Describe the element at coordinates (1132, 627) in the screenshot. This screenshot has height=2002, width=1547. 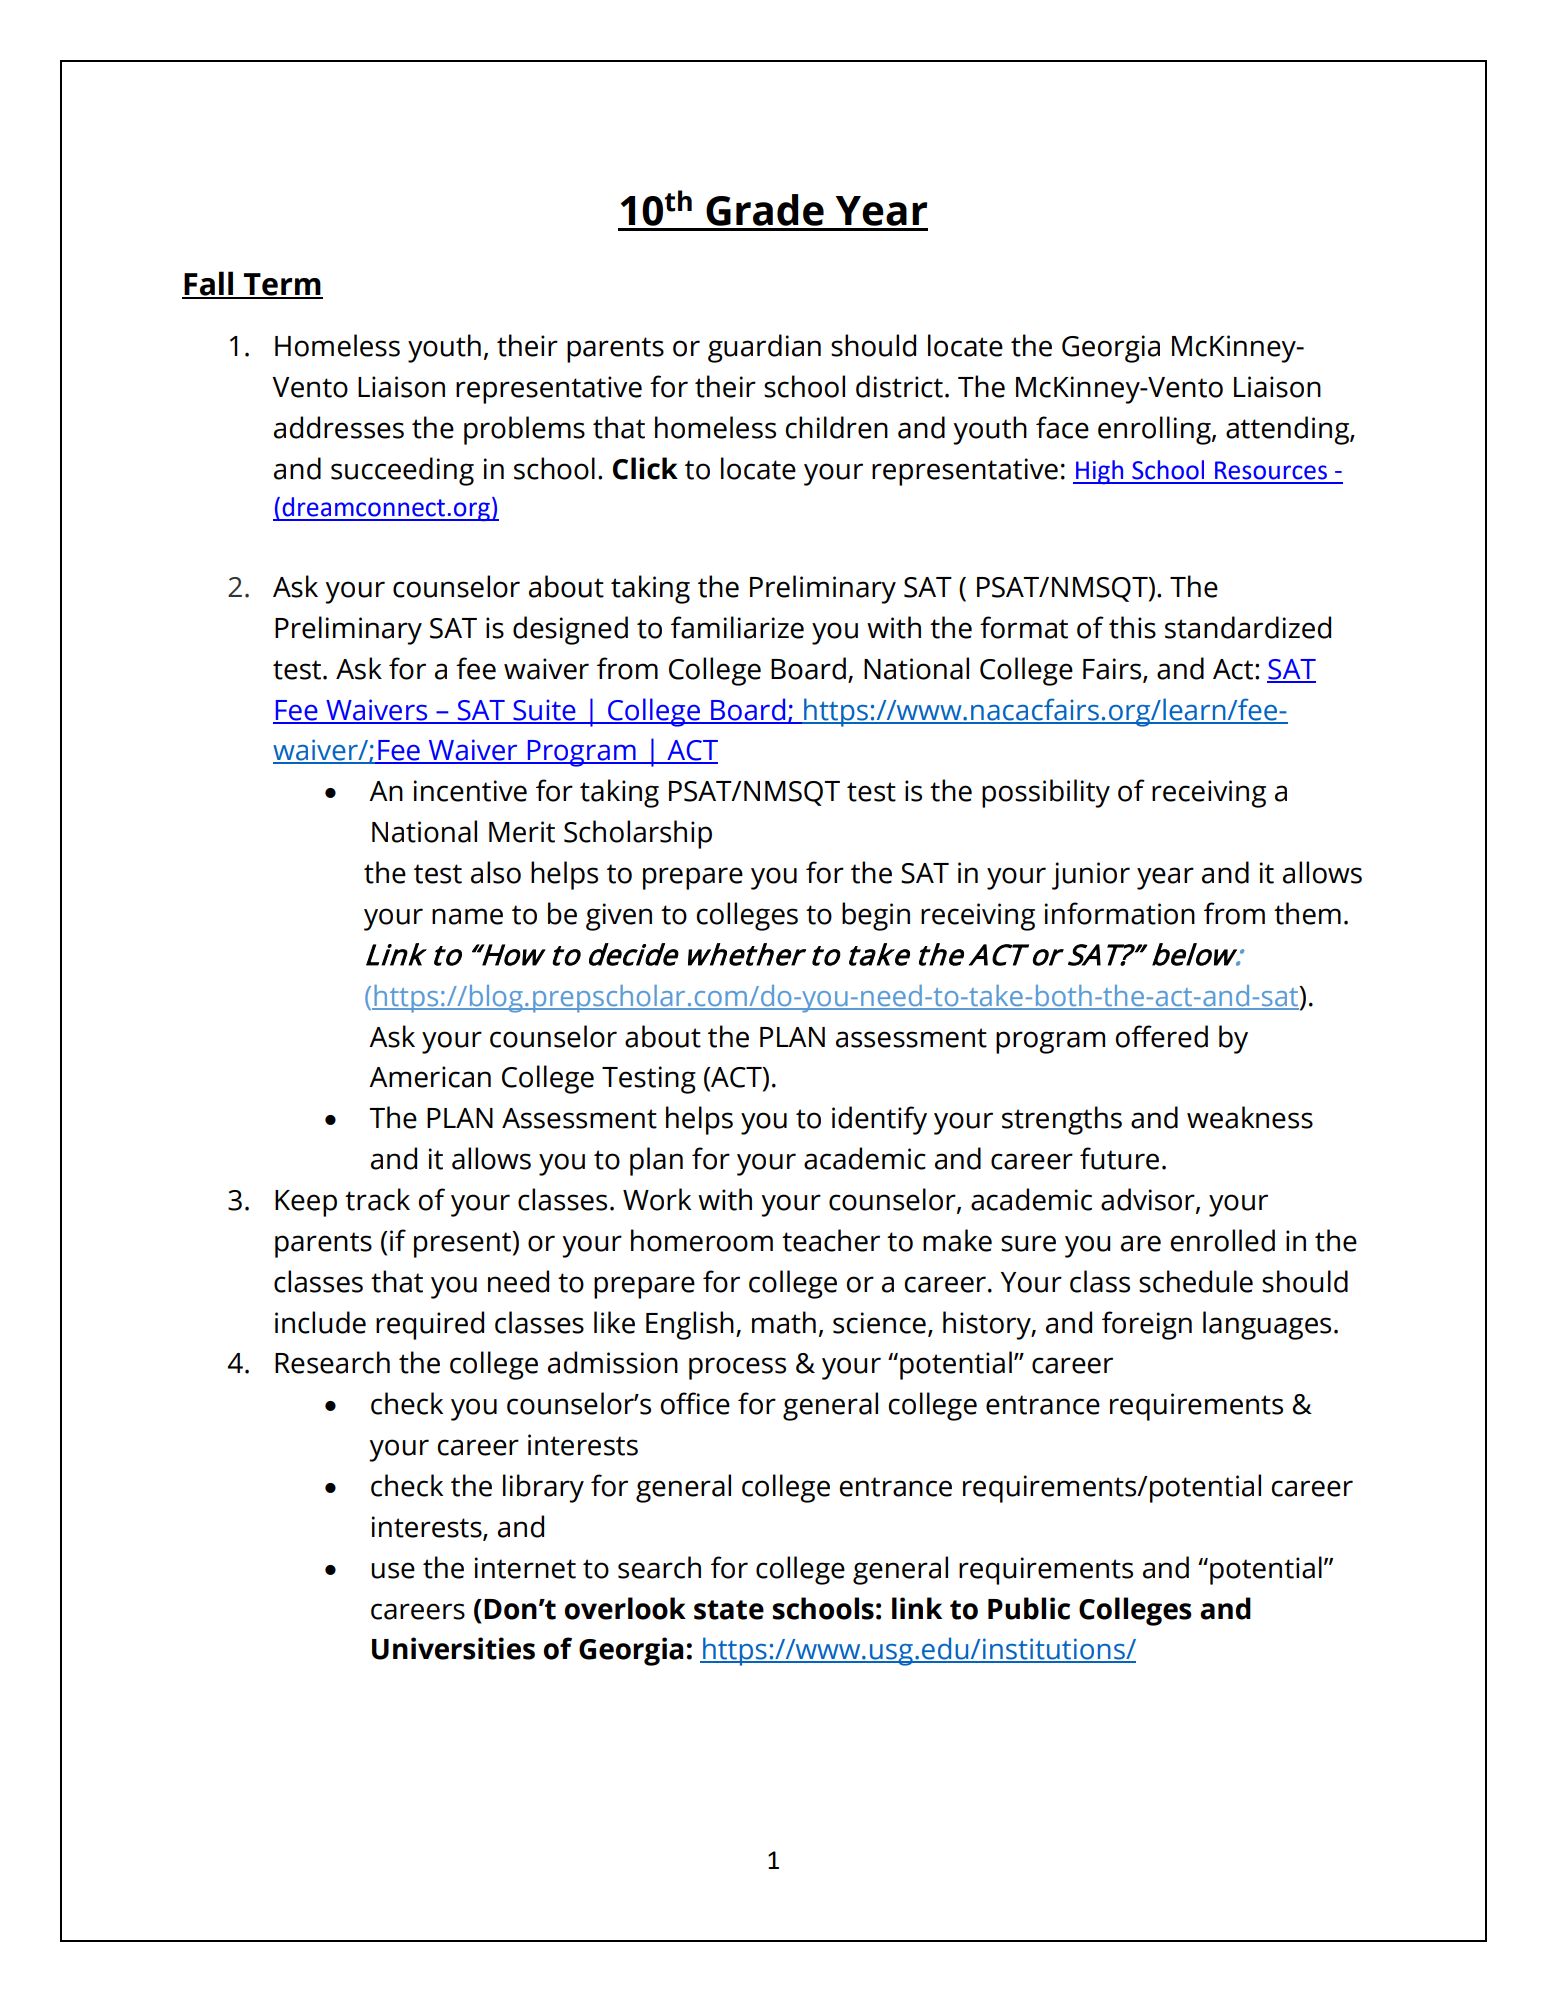
I see `this` at that location.
